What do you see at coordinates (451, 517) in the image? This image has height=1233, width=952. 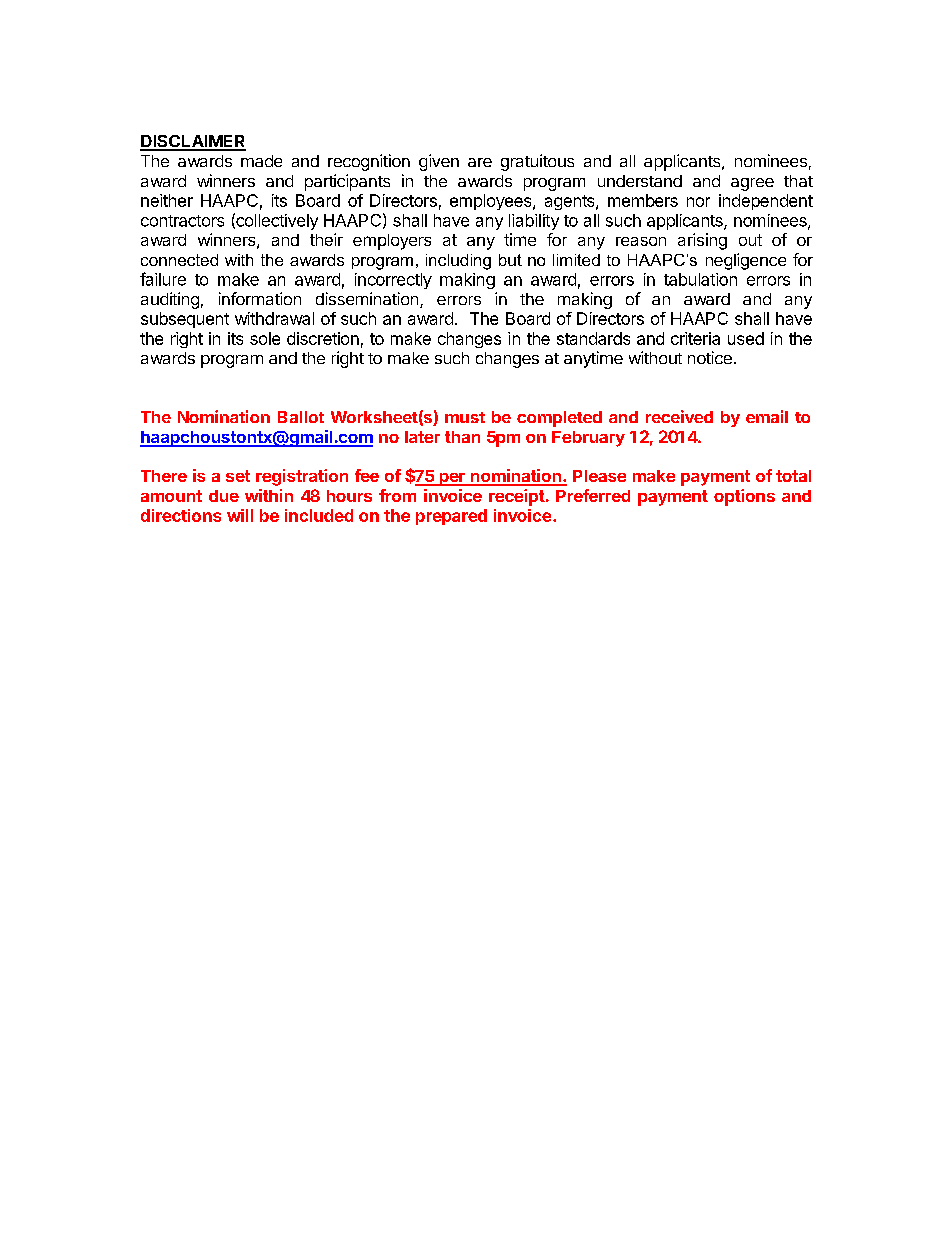 I see `prepared` at bounding box center [451, 517].
